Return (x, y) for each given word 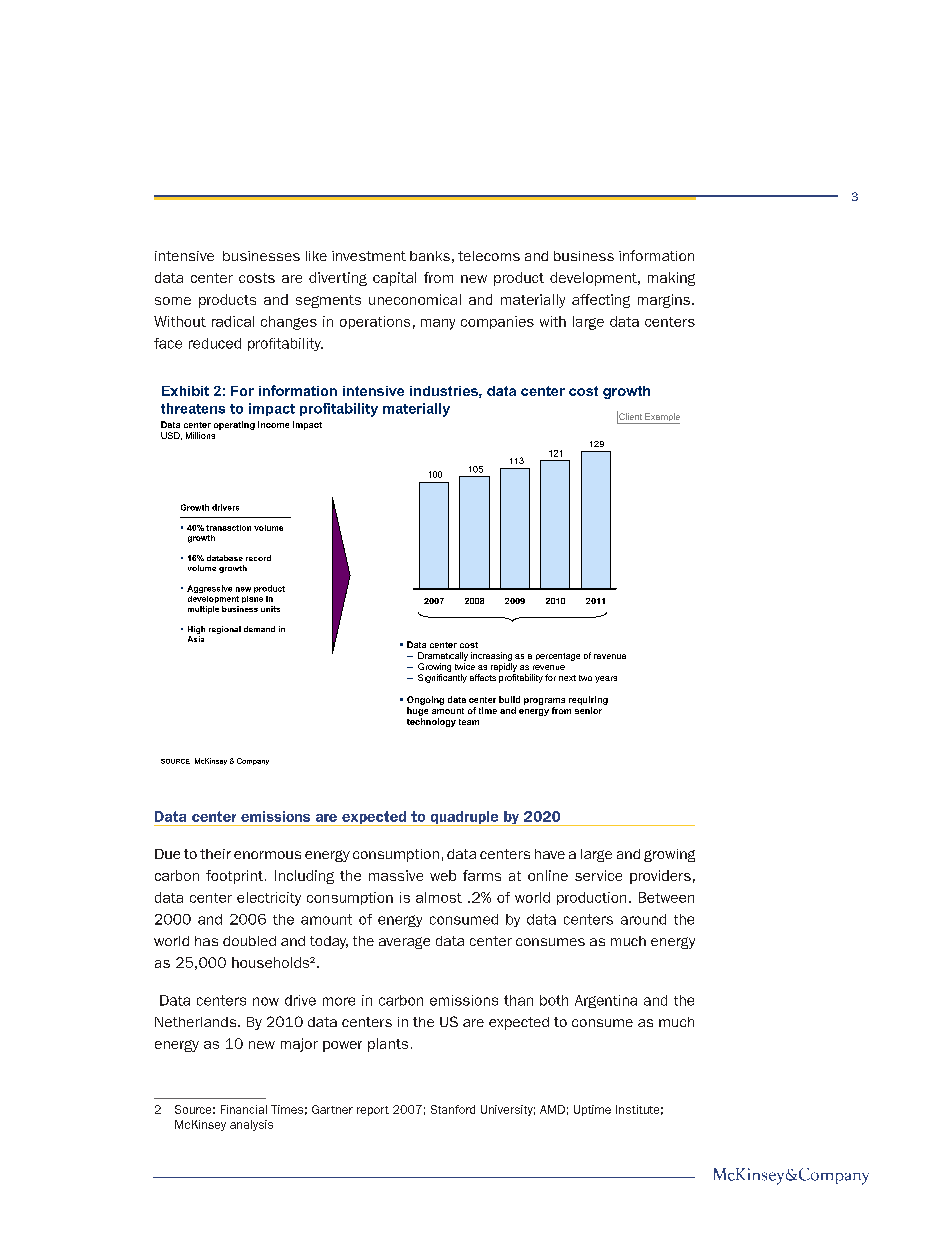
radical (233, 321)
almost (439, 897)
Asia (196, 639)
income (273, 424)
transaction (228, 528)
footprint (234, 877)
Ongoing (425, 700)
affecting (601, 301)
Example (661, 418)
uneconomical (415, 299)
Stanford (453, 1109)
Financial (244, 1109)
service (598, 875)
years (606, 679)
